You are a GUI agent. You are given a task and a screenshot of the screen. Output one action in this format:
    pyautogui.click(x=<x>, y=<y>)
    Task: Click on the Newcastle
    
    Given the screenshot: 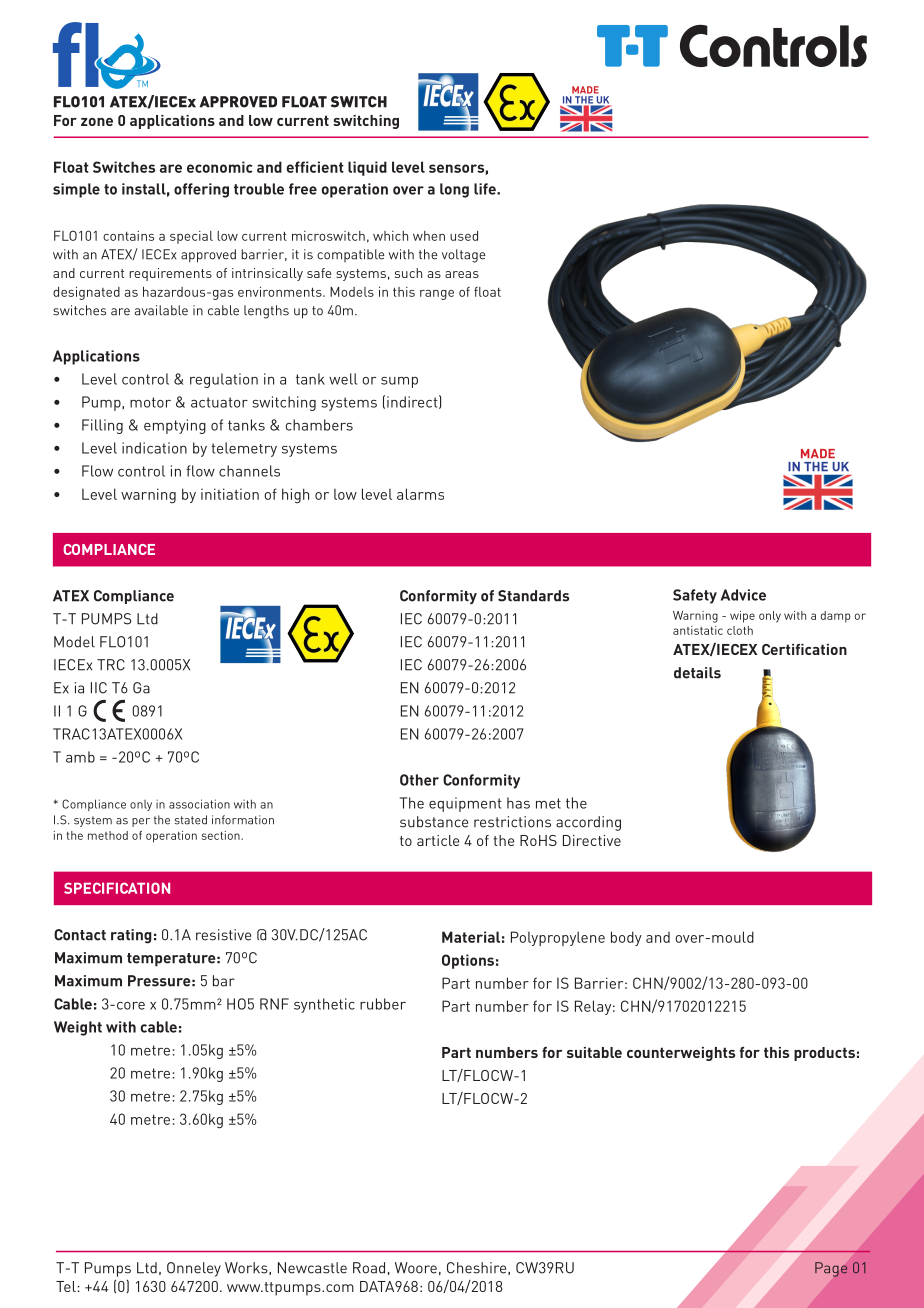 What is the action you would take?
    pyautogui.click(x=312, y=1268)
